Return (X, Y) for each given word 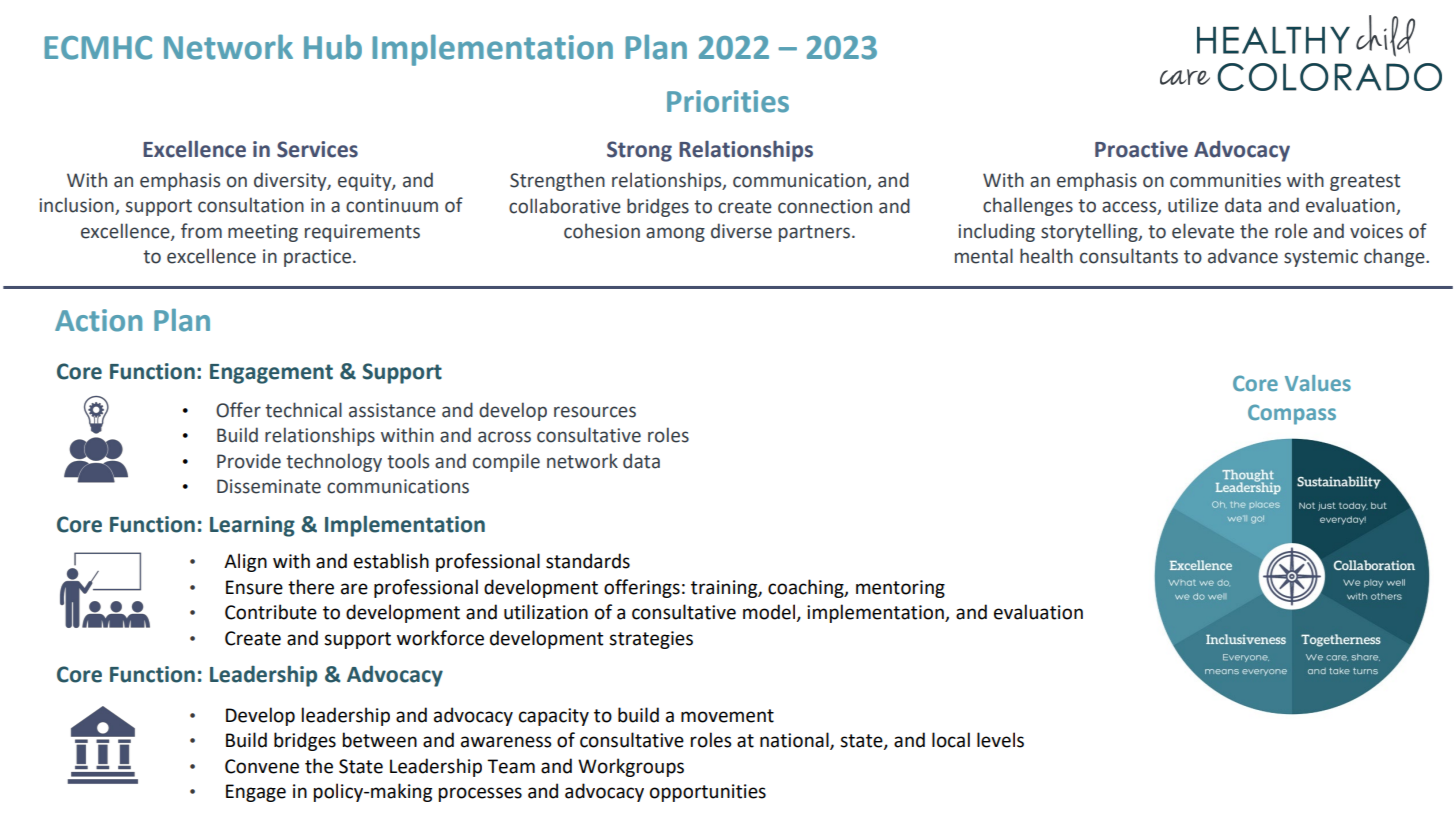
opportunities (708, 793)
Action (98, 320)
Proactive (1141, 149)
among (675, 234)
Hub (333, 47)
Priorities (728, 101)
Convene (262, 766)
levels (1000, 740)
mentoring (900, 589)
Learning (252, 526)
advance (1243, 256)
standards (588, 561)
